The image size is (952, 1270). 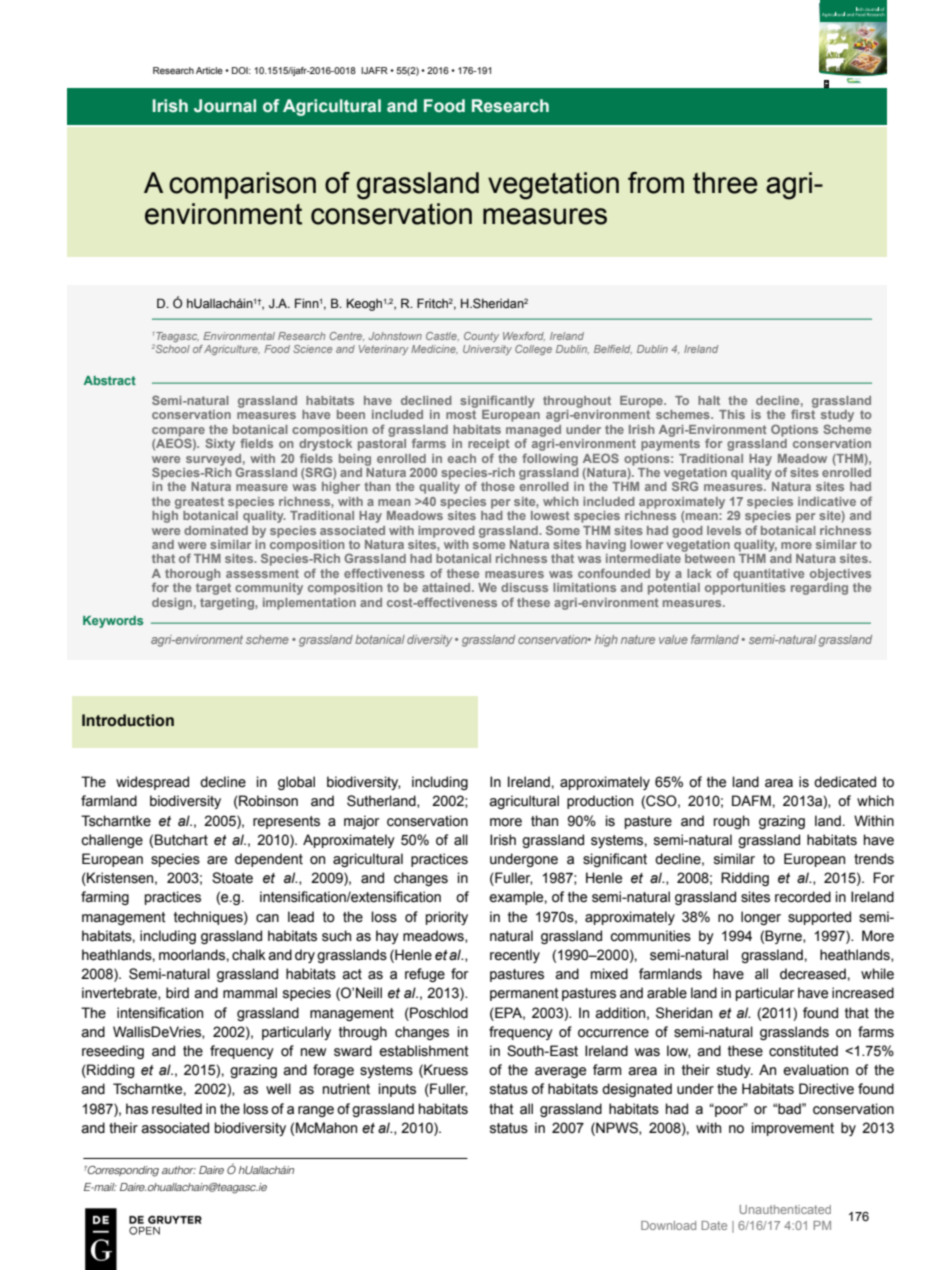 What do you see at coordinates (269, 860) in the screenshot?
I see `dependent` at bounding box center [269, 860].
